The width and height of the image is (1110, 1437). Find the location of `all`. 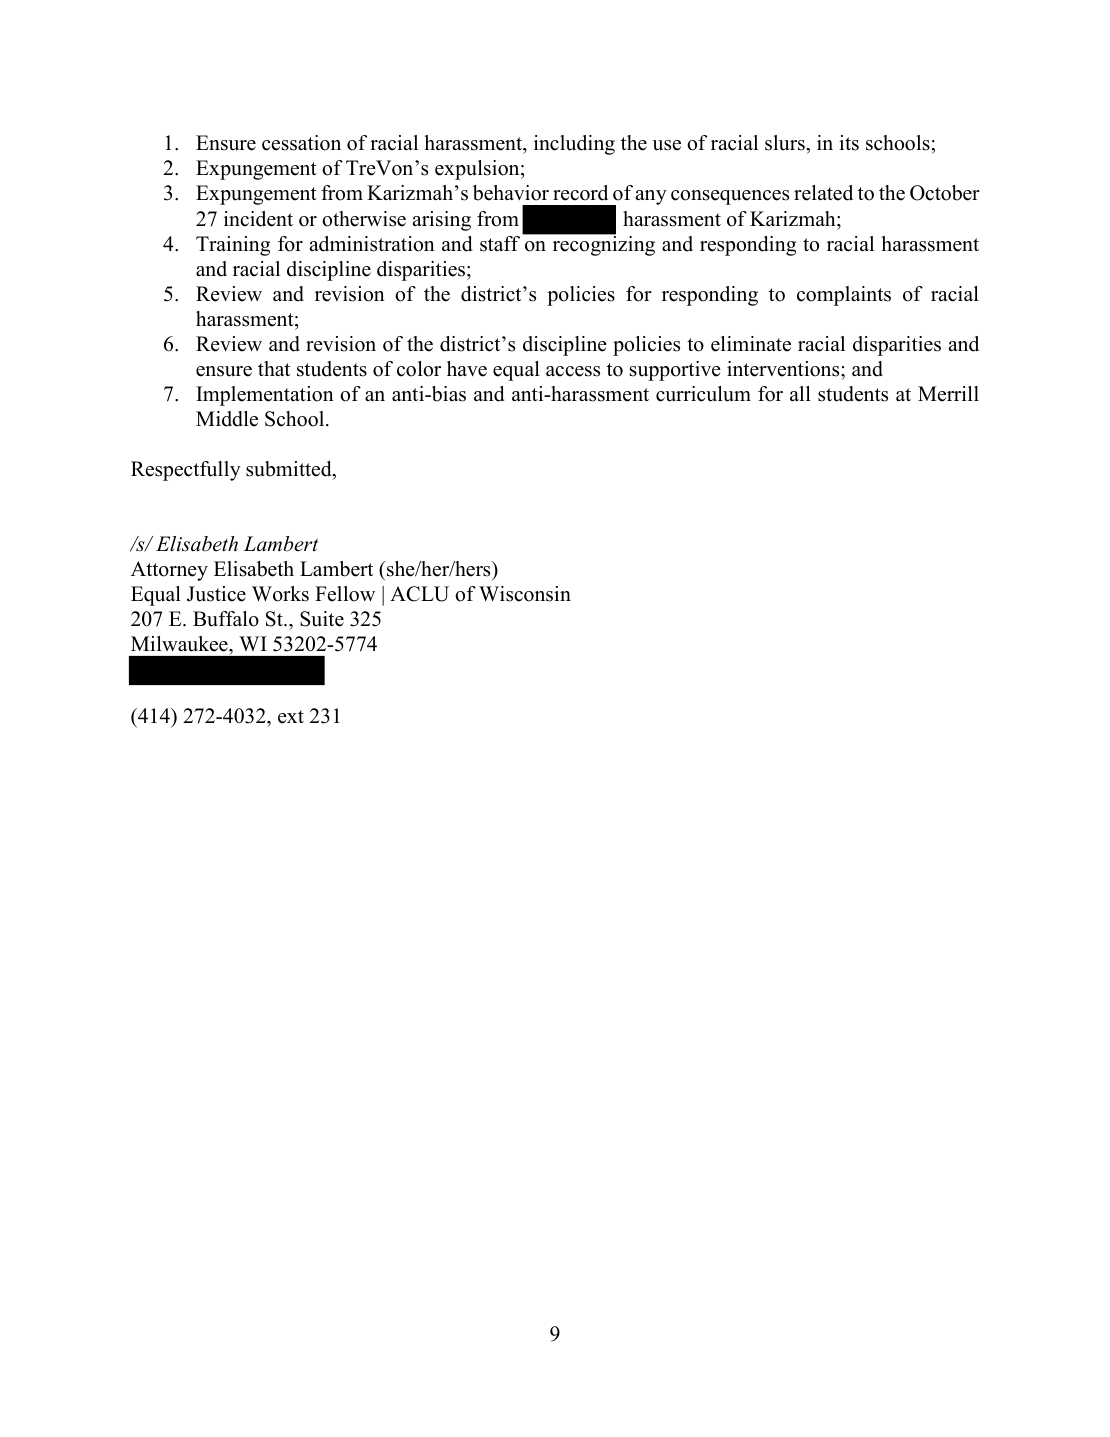

all is located at coordinates (800, 393).
